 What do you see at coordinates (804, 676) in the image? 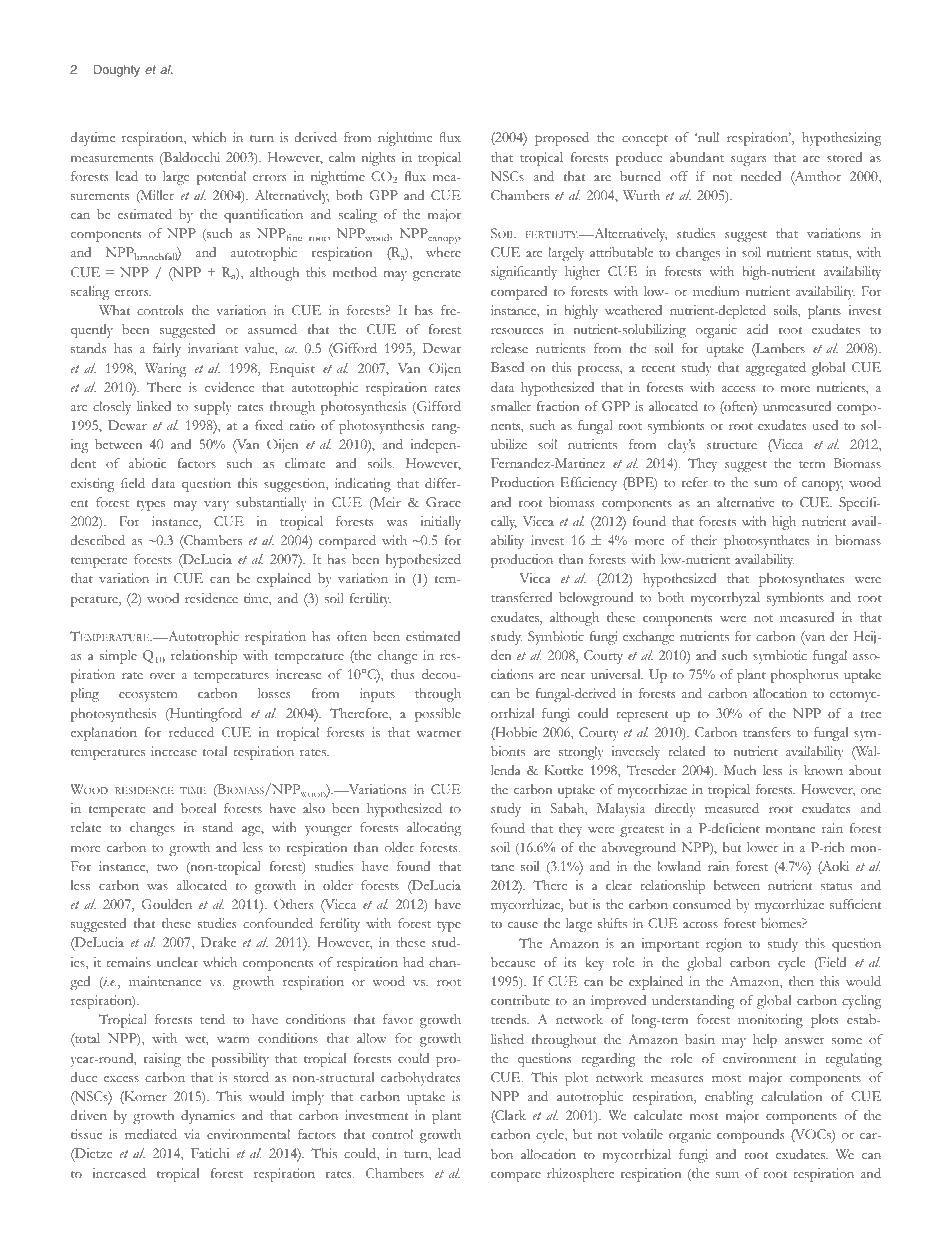
I see `phosphorus` at bounding box center [804, 676].
